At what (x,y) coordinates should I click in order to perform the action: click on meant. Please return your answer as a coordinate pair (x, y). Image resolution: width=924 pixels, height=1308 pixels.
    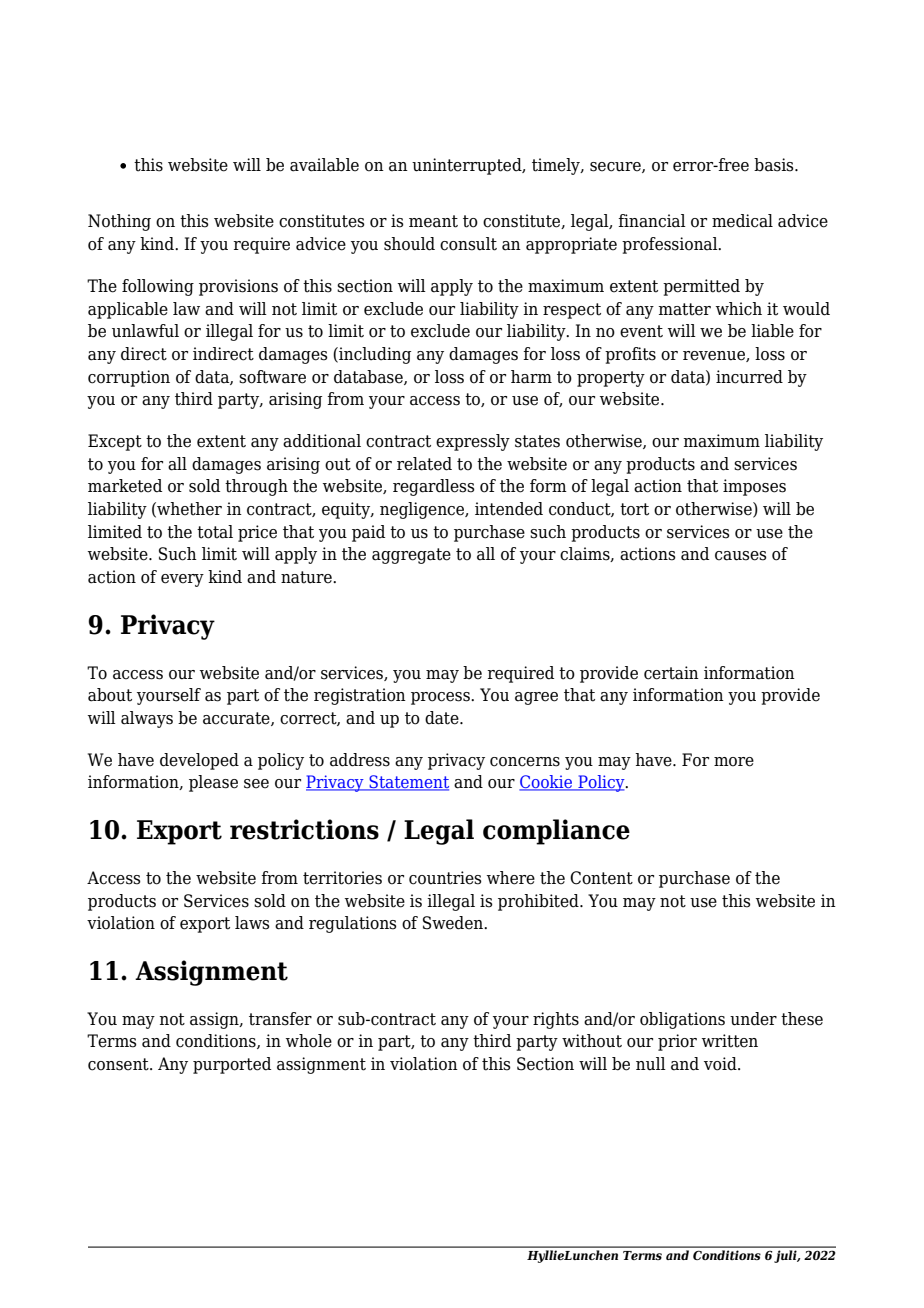
    Looking at the image, I should click on (433, 221).
